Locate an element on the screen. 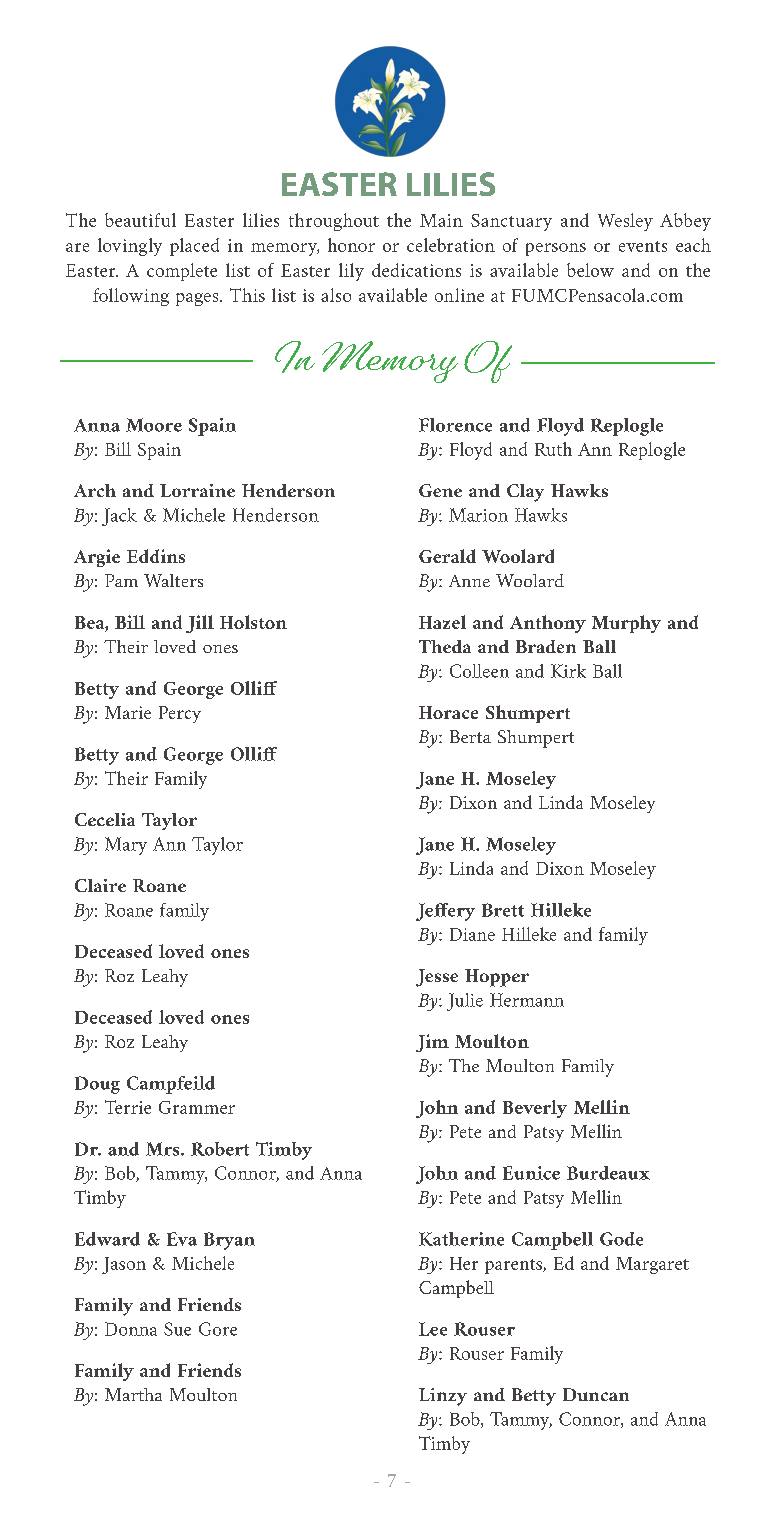  events is located at coordinates (643, 246).
